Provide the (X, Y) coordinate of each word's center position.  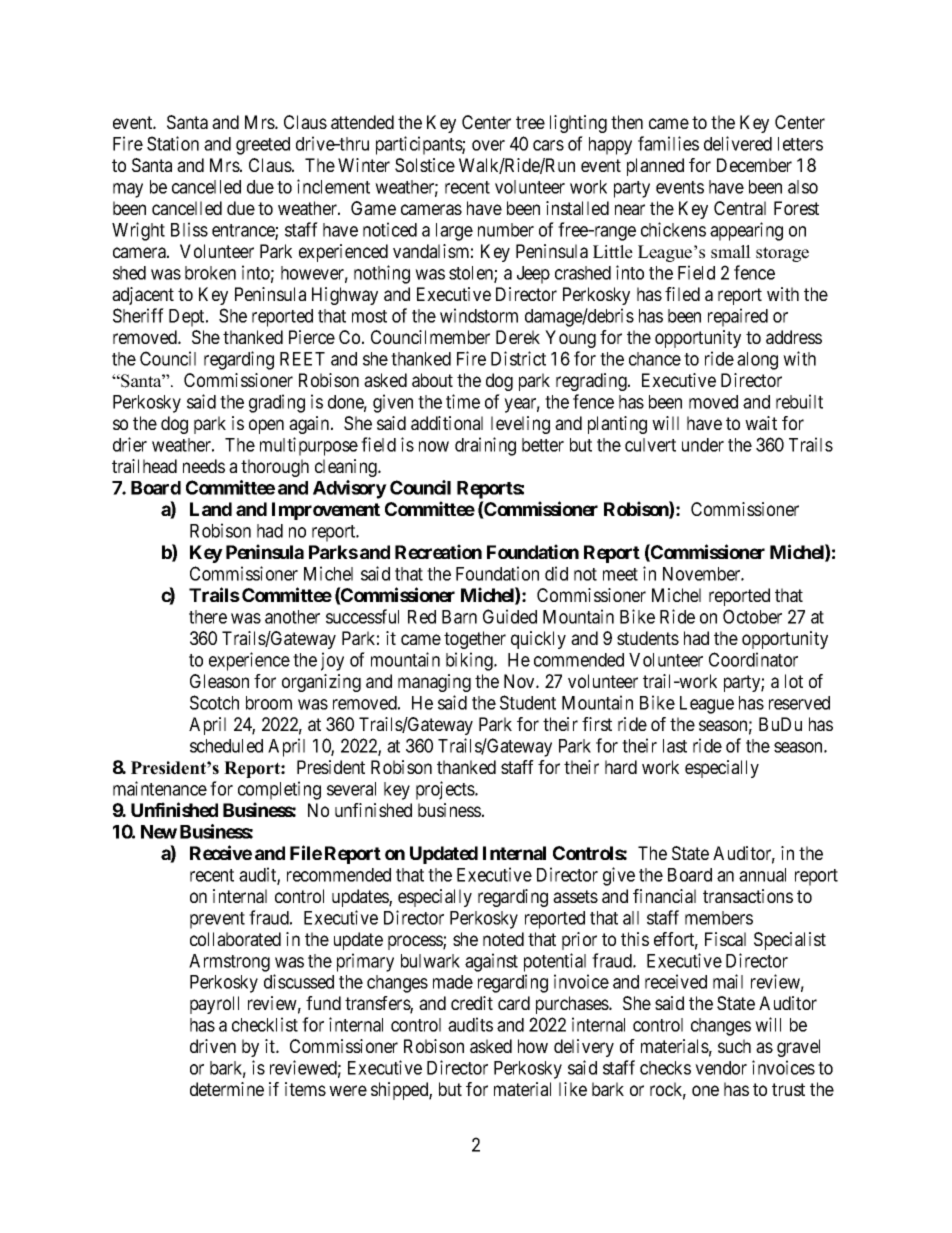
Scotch (214, 702)
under (703, 445)
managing (434, 683)
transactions (748, 896)
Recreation (438, 551)
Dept (188, 318)
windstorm (479, 315)
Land (211, 509)
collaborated (235, 939)
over (488, 145)
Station (173, 143)
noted (503, 939)
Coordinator (753, 659)
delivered (738, 143)
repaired (738, 317)
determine (227, 1089)
